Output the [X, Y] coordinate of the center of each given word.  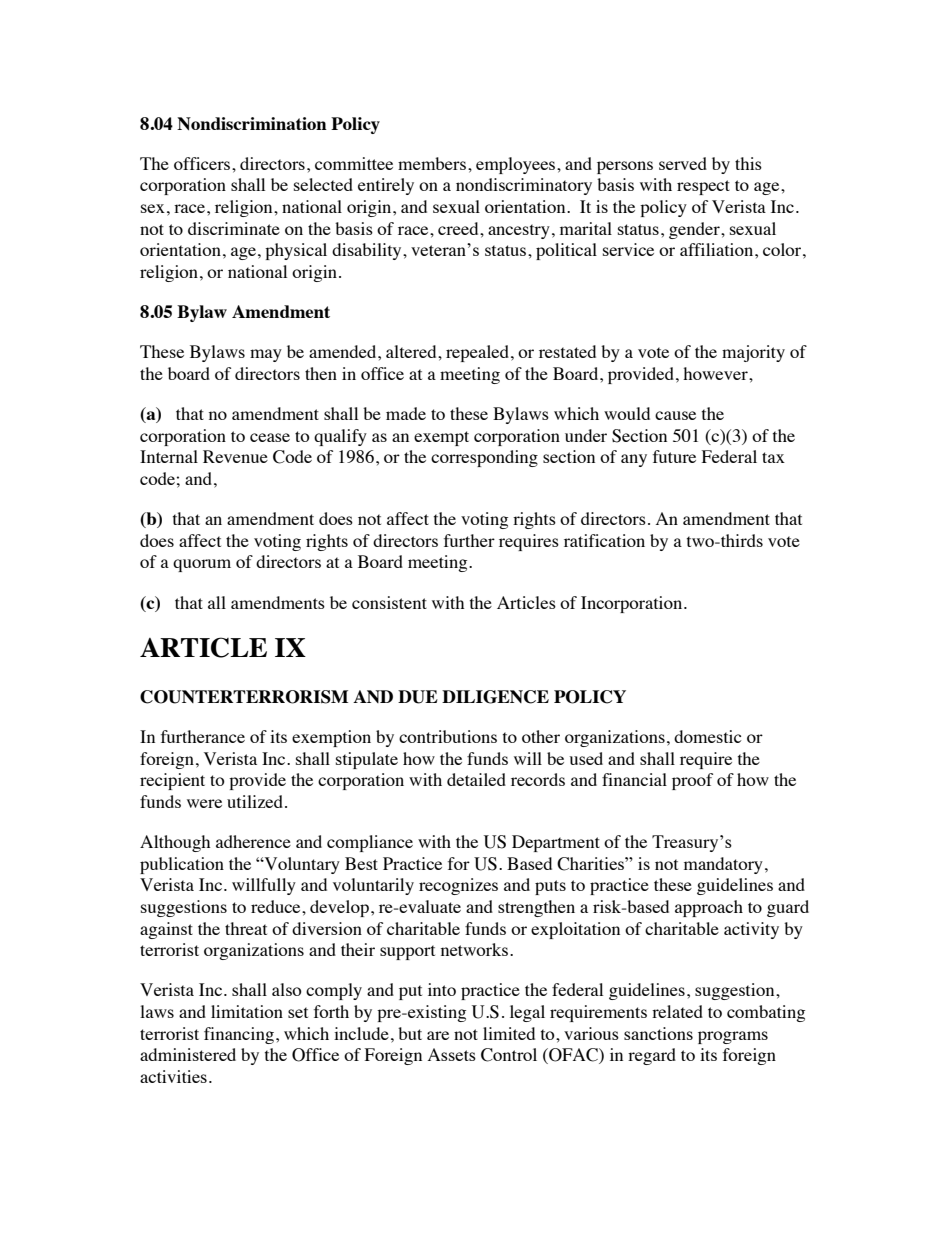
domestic [708, 736]
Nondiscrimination [252, 123]
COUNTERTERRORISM [244, 697]
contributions [448, 736]
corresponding [484, 458]
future [674, 456]
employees [517, 165]
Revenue [235, 456]
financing [239, 1035]
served [683, 163]
